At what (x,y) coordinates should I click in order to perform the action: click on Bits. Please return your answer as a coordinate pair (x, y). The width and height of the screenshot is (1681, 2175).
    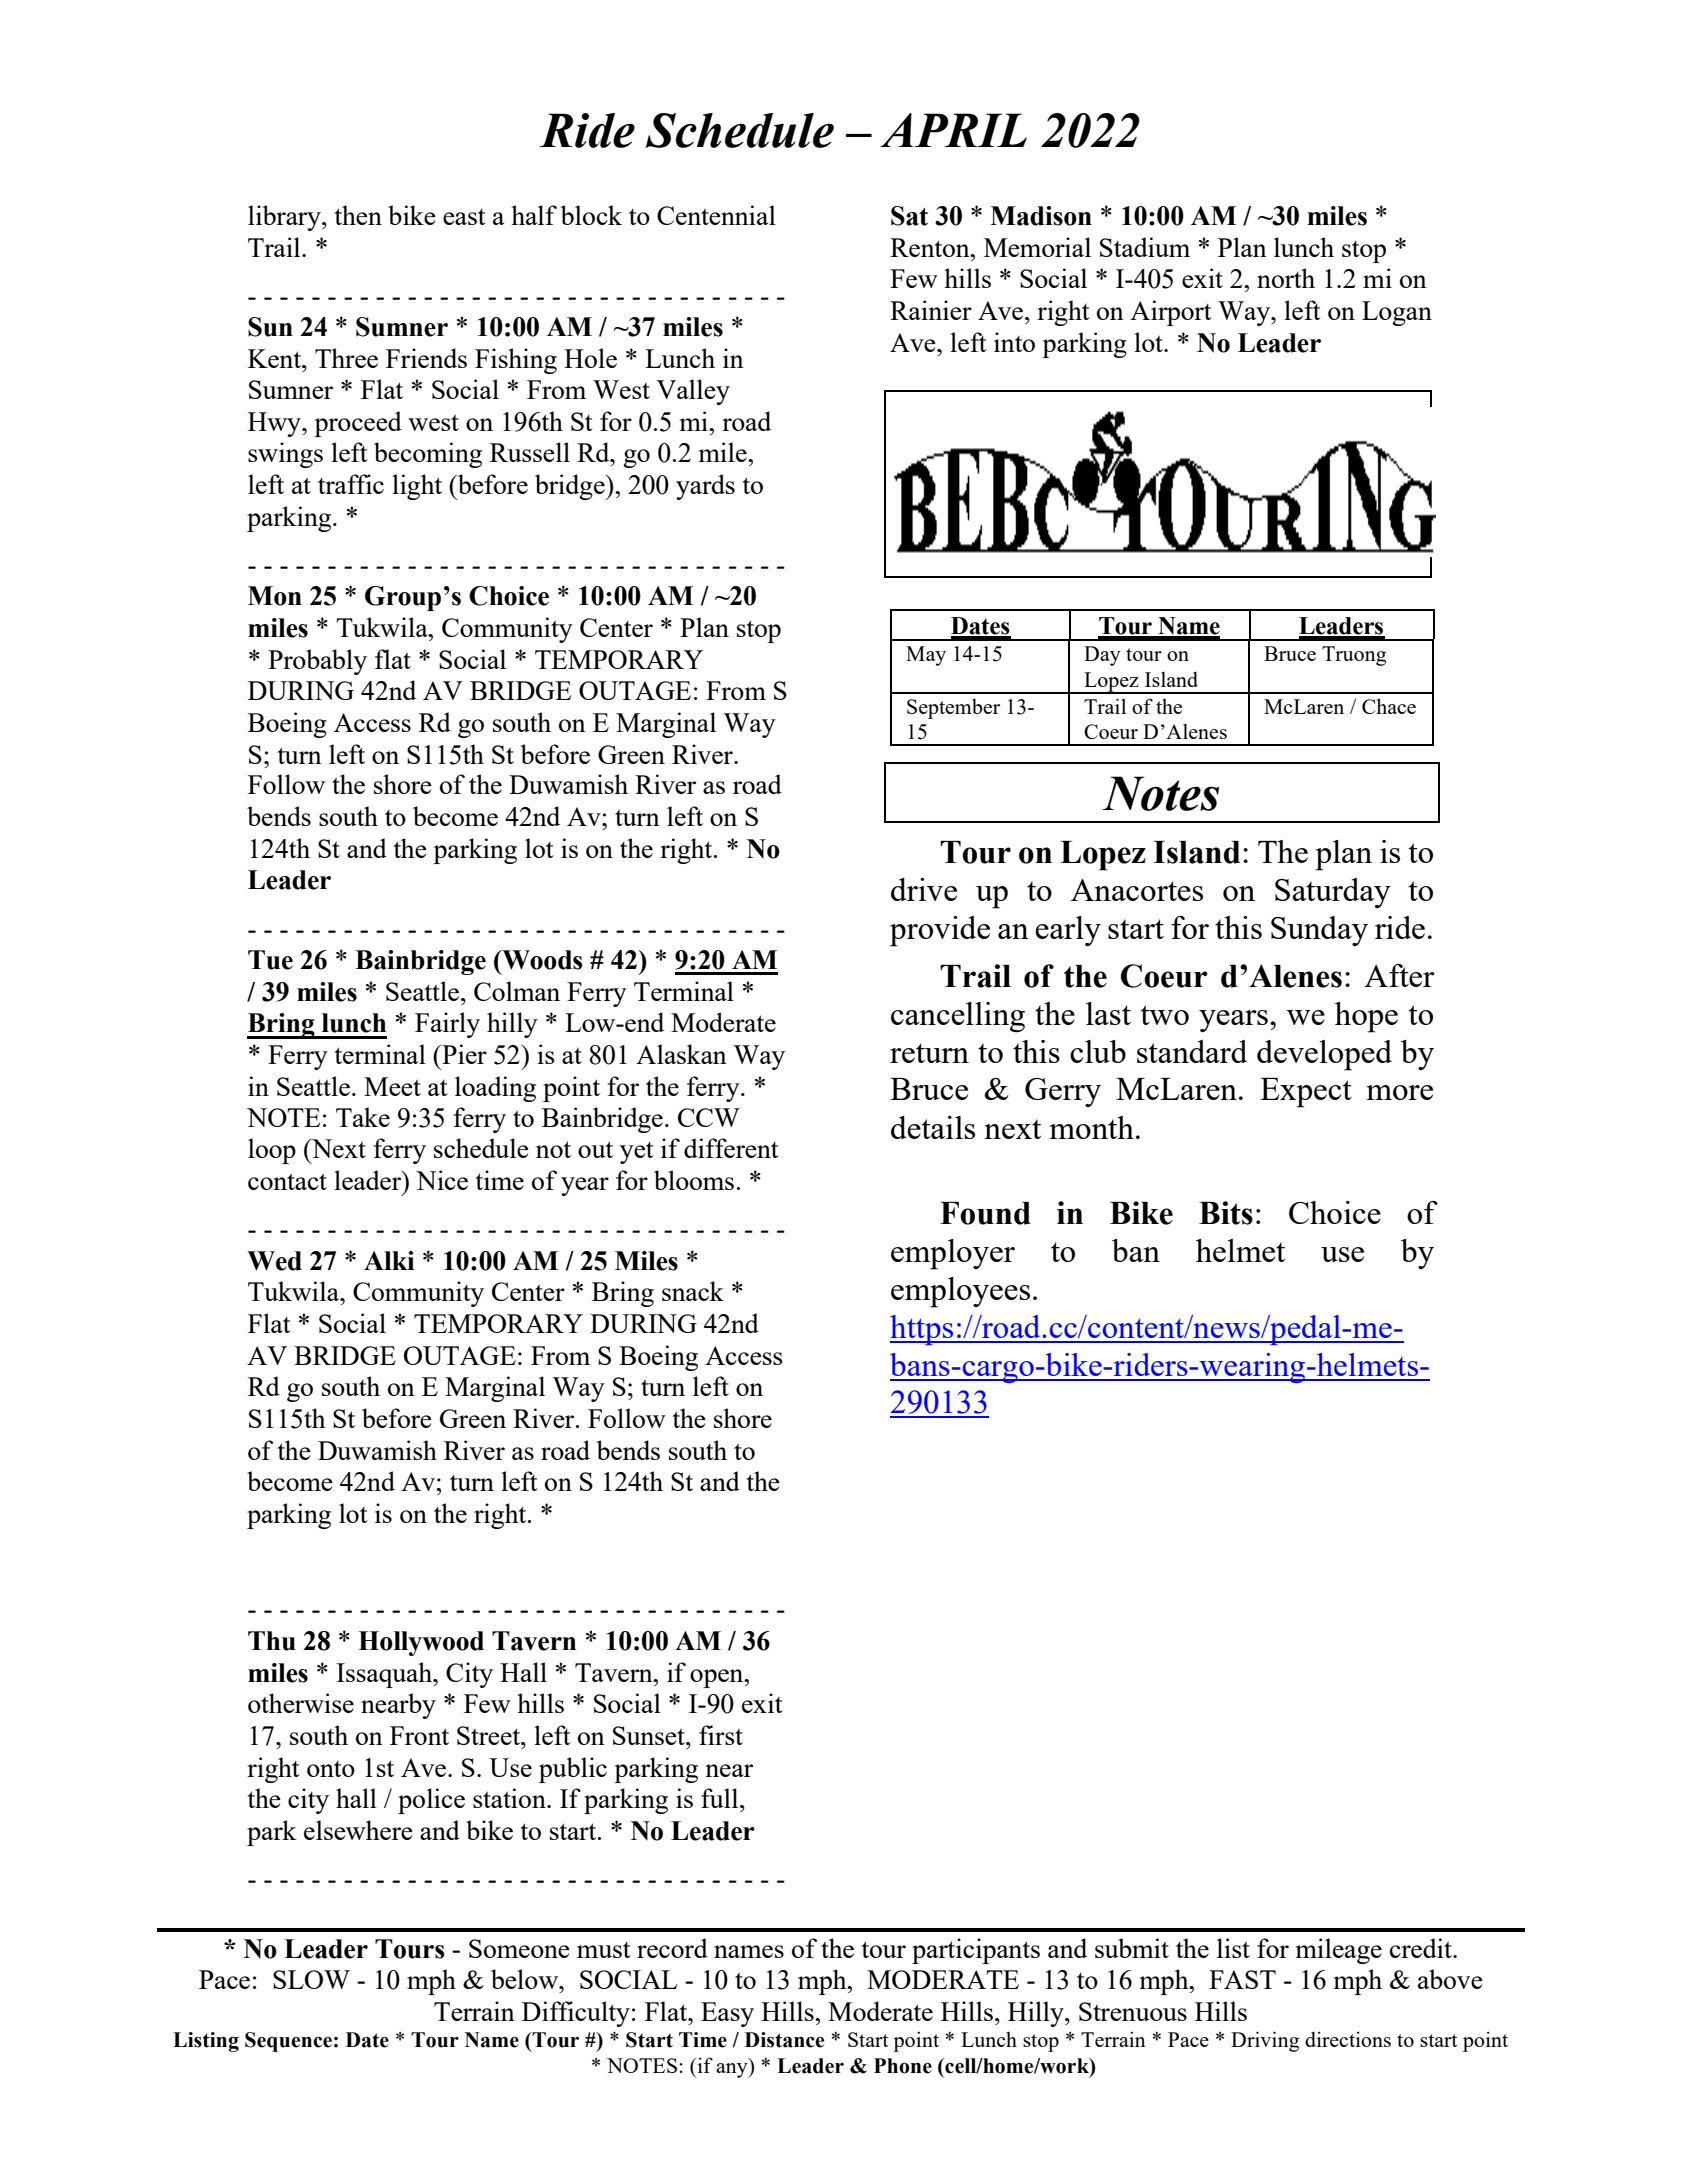
    Looking at the image, I should click on (1226, 1213).
